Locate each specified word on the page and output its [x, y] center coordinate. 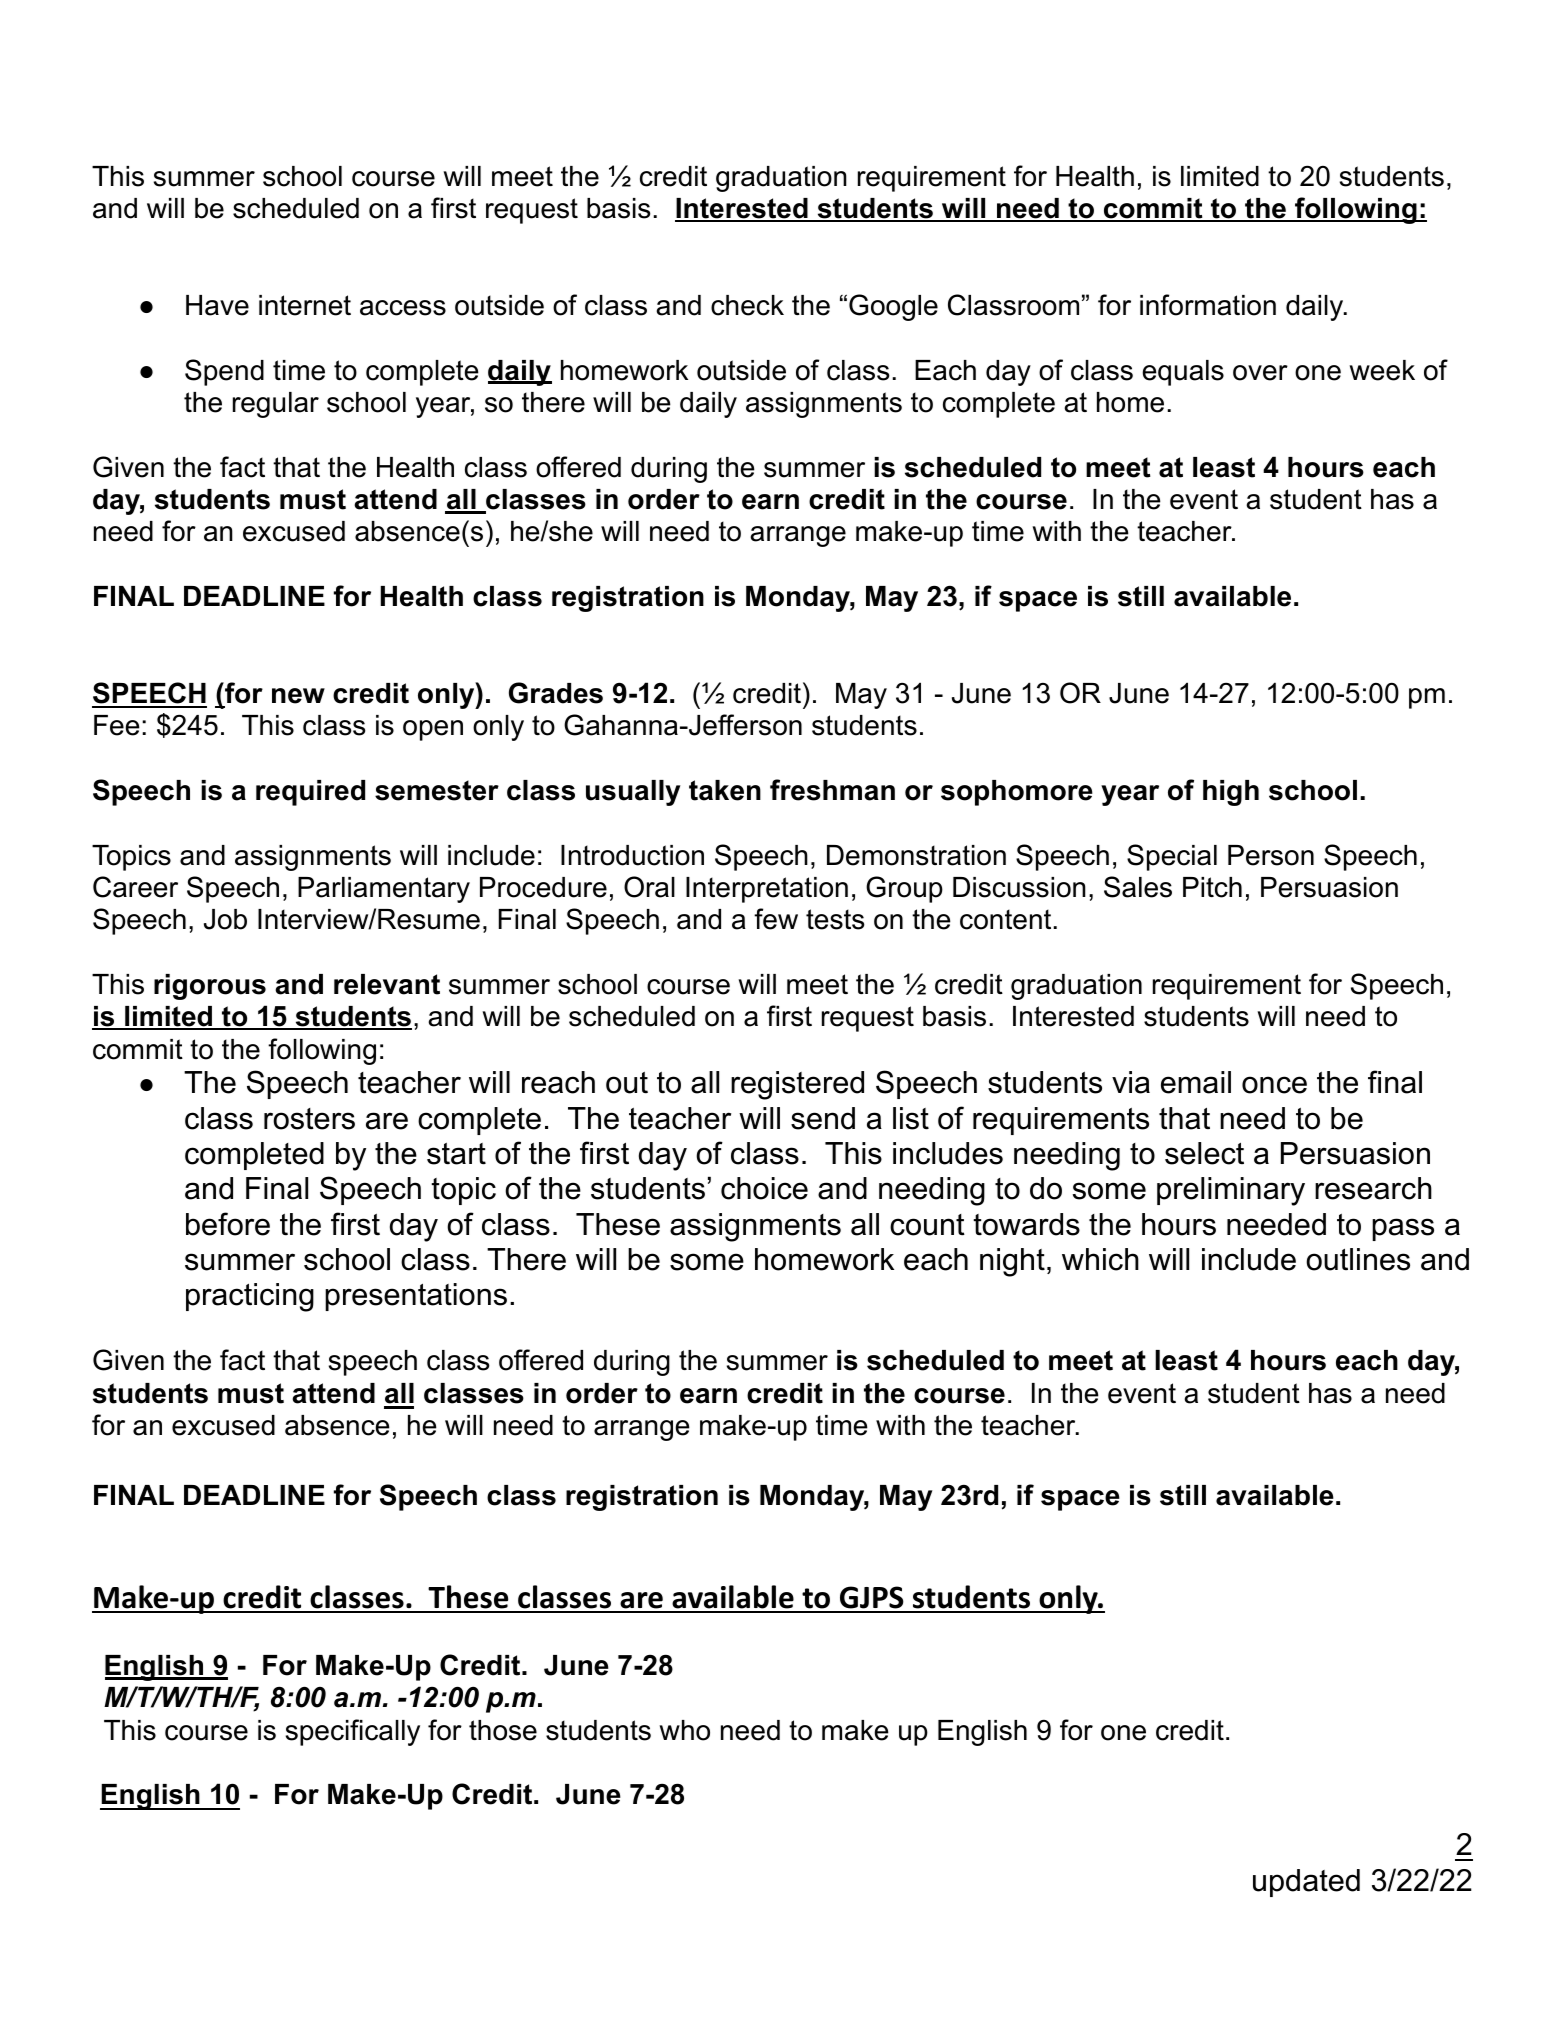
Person [1271, 855]
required [310, 793]
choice [764, 1188]
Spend [224, 372]
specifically [353, 1732]
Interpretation [767, 890]
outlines [1358, 1259]
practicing [250, 1297]
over [1260, 373]
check [747, 305]
